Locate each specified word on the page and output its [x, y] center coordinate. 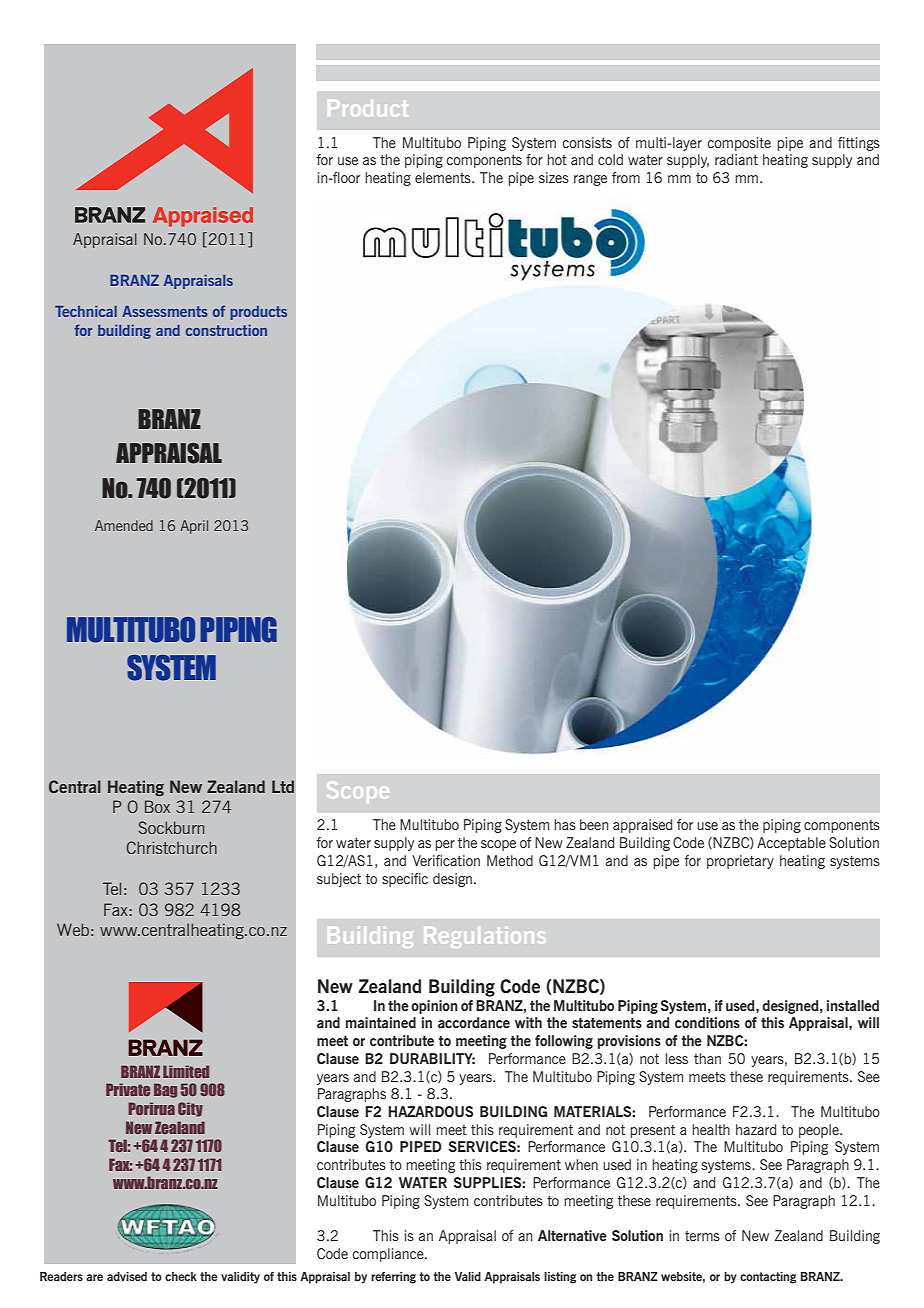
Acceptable [791, 844]
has [565, 824]
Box [157, 806]
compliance [389, 1255]
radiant [736, 159]
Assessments [165, 311]
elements [444, 177]
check [181, 1276]
